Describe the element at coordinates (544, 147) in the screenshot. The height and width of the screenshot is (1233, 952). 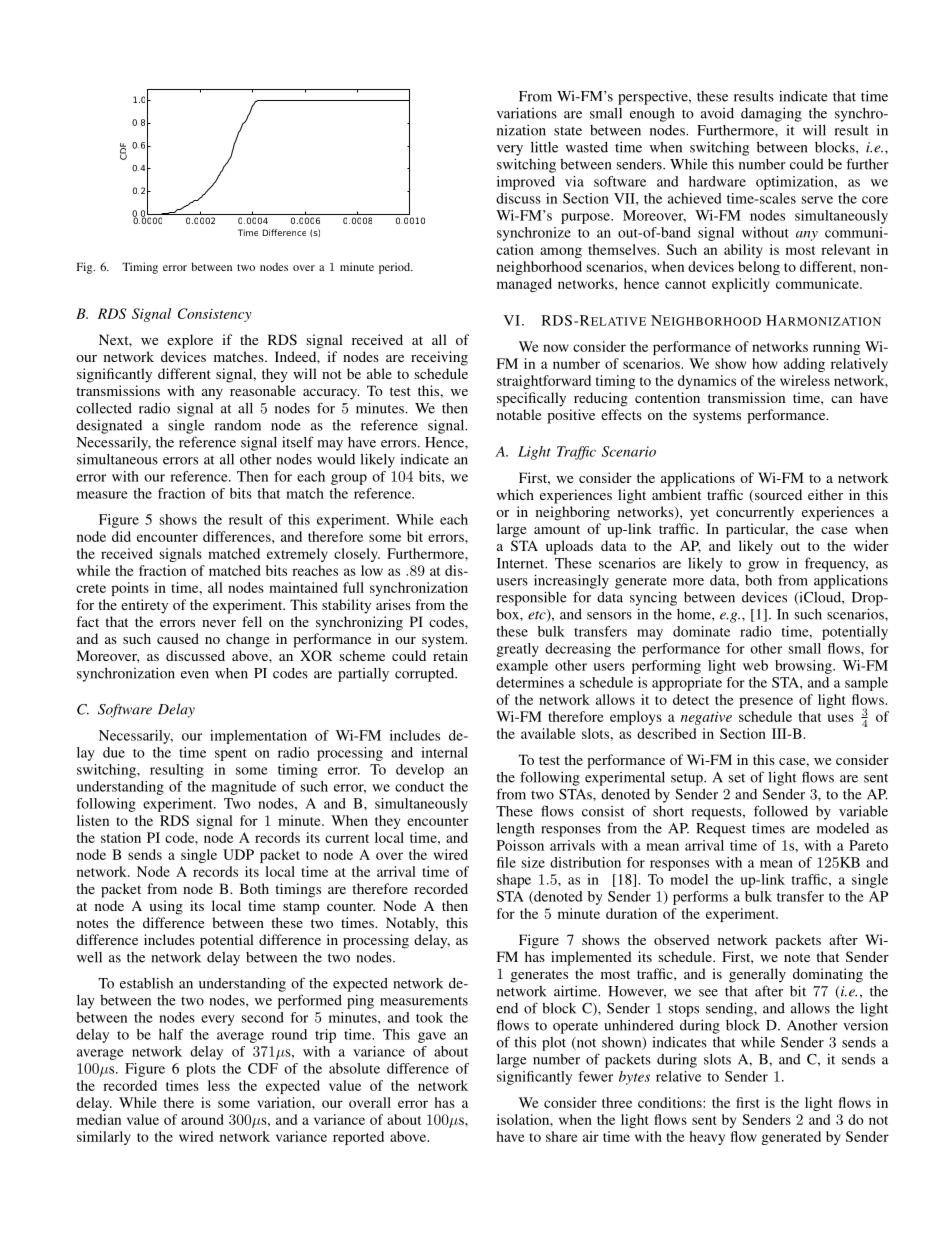
I see `little` at that location.
